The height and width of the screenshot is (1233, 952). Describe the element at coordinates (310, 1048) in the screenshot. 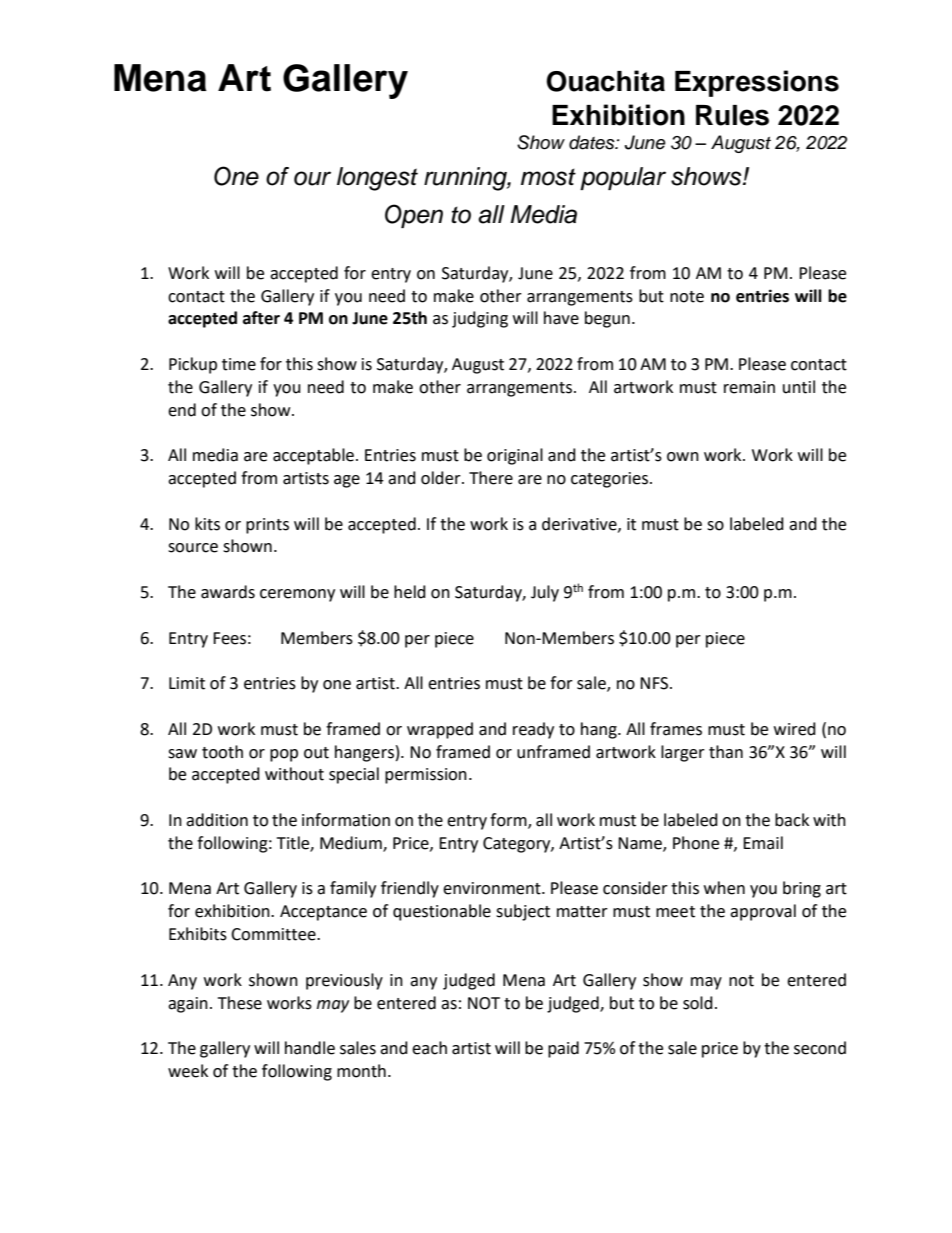

I see `handle` at that location.
